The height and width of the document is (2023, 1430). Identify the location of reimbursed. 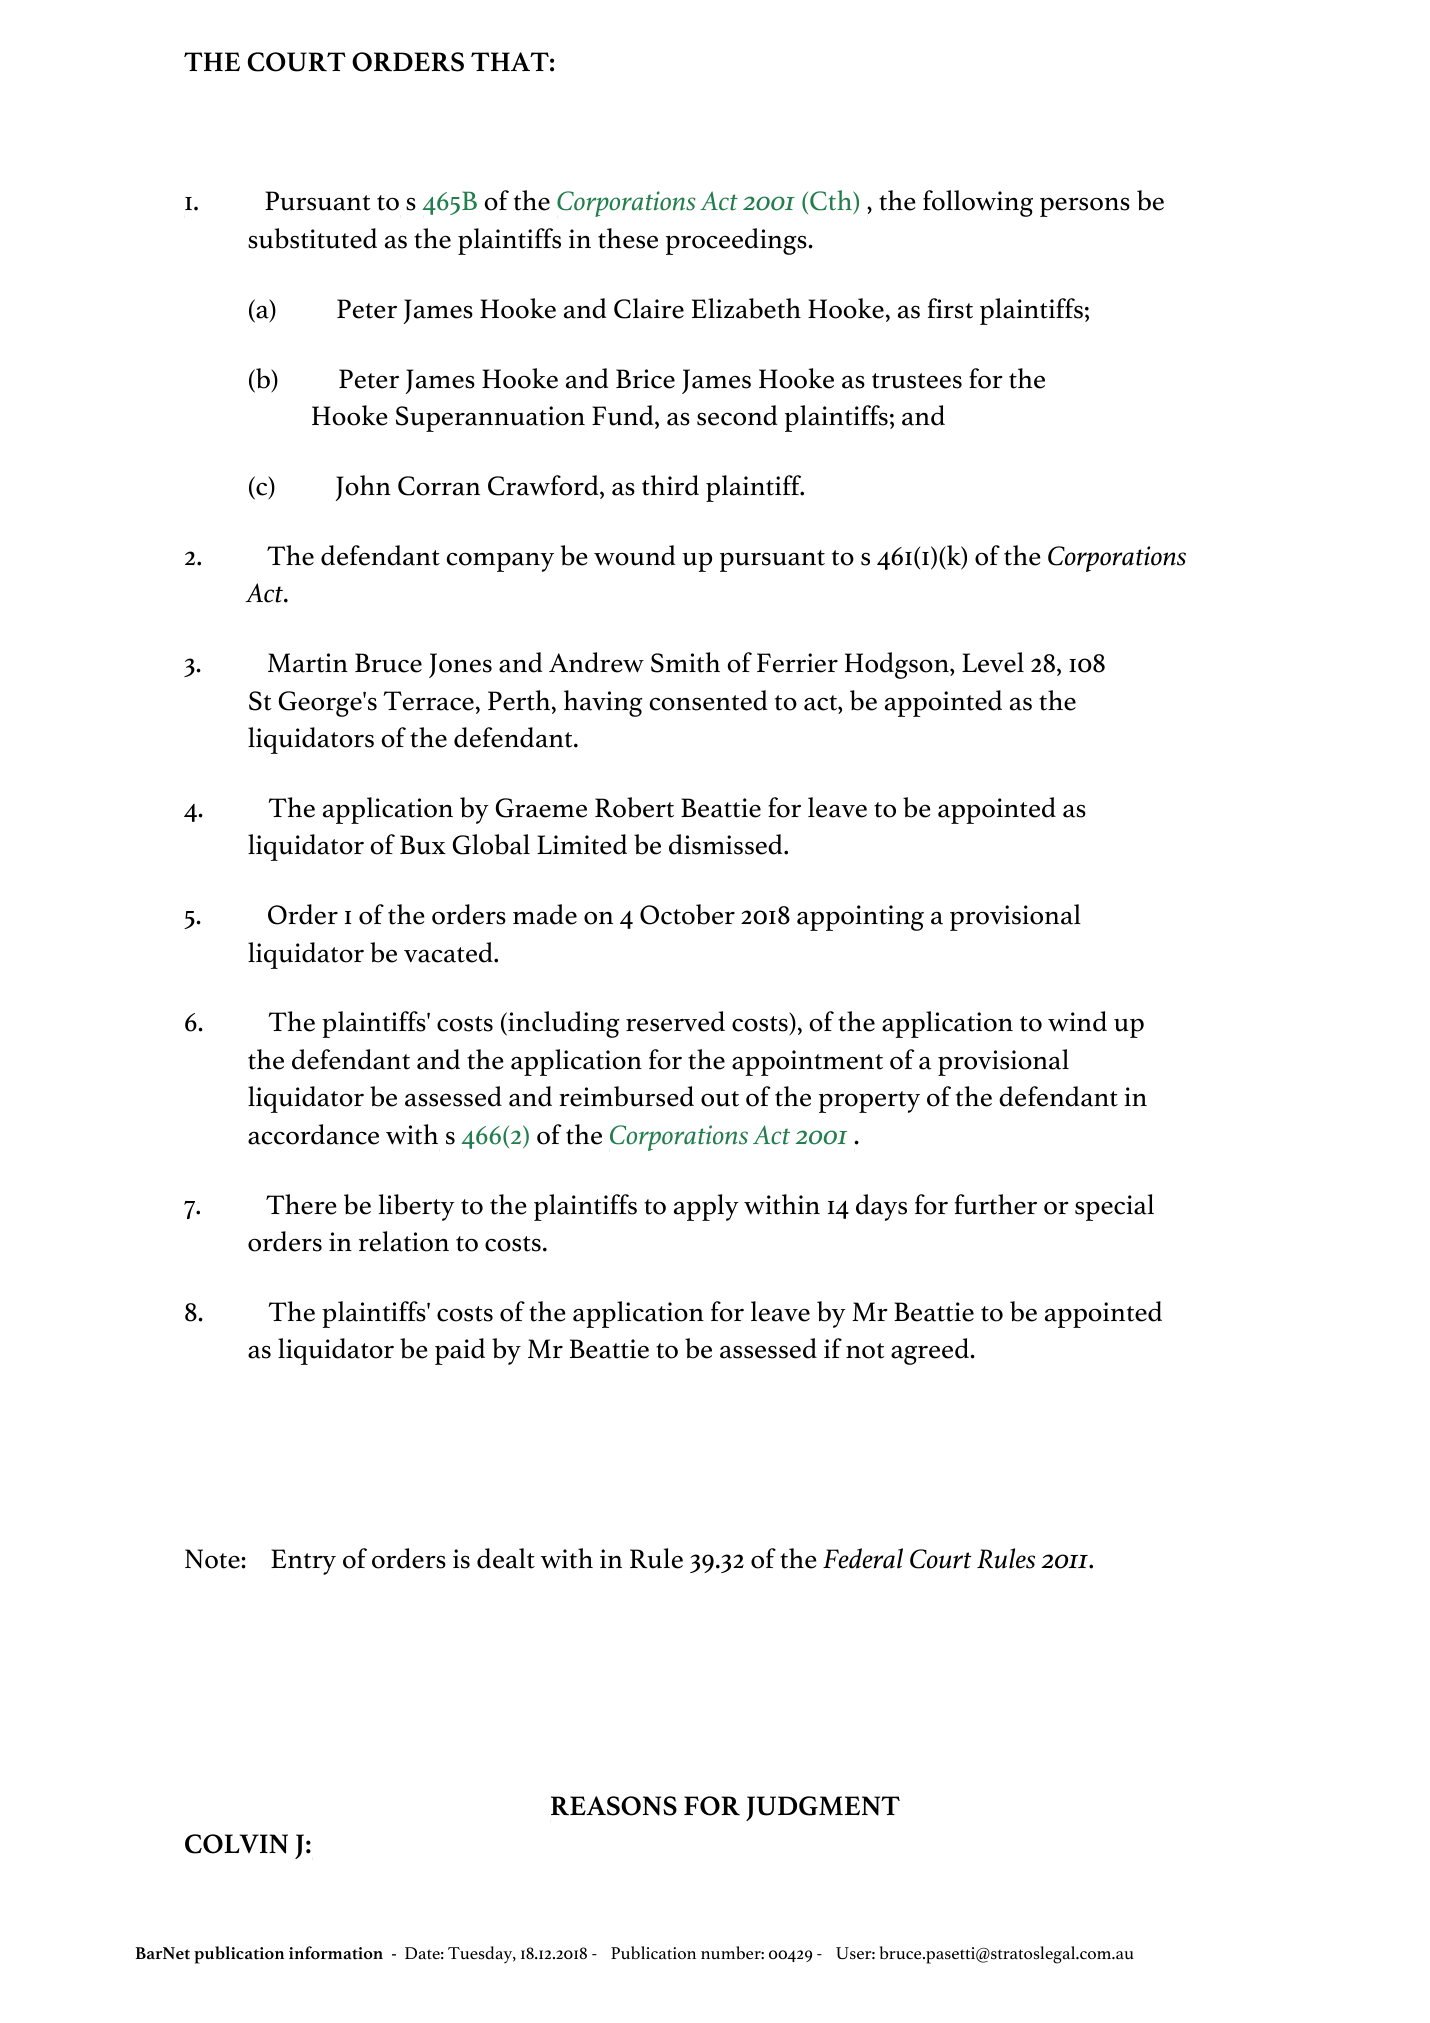
(626, 1096).
